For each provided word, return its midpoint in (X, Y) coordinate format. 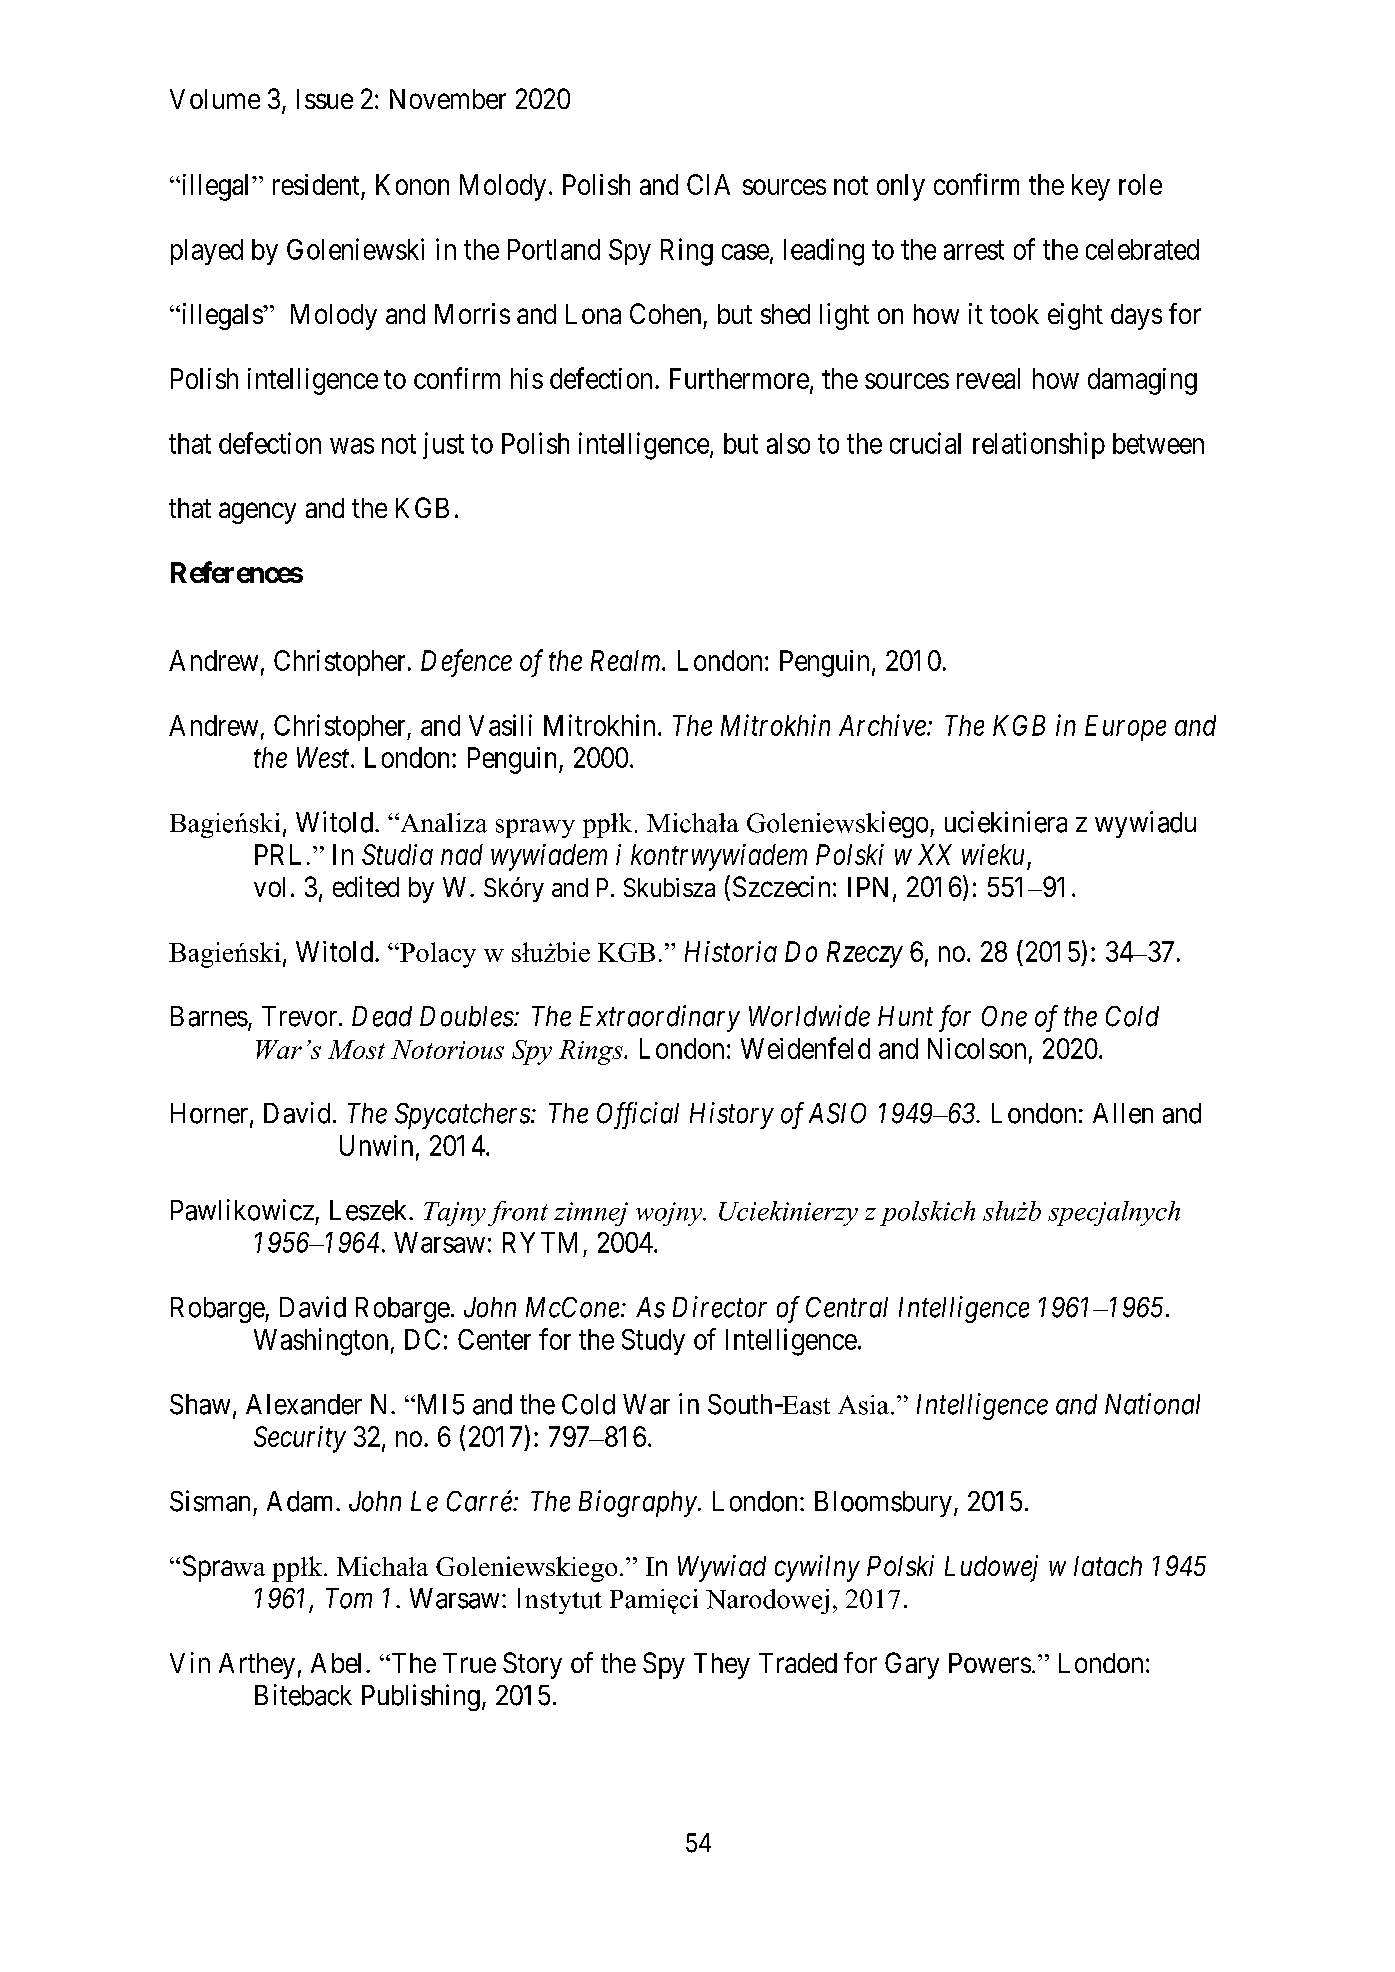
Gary (912, 1665)
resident (316, 184)
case (745, 252)
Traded (798, 1663)
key (1091, 187)
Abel (336, 1663)
